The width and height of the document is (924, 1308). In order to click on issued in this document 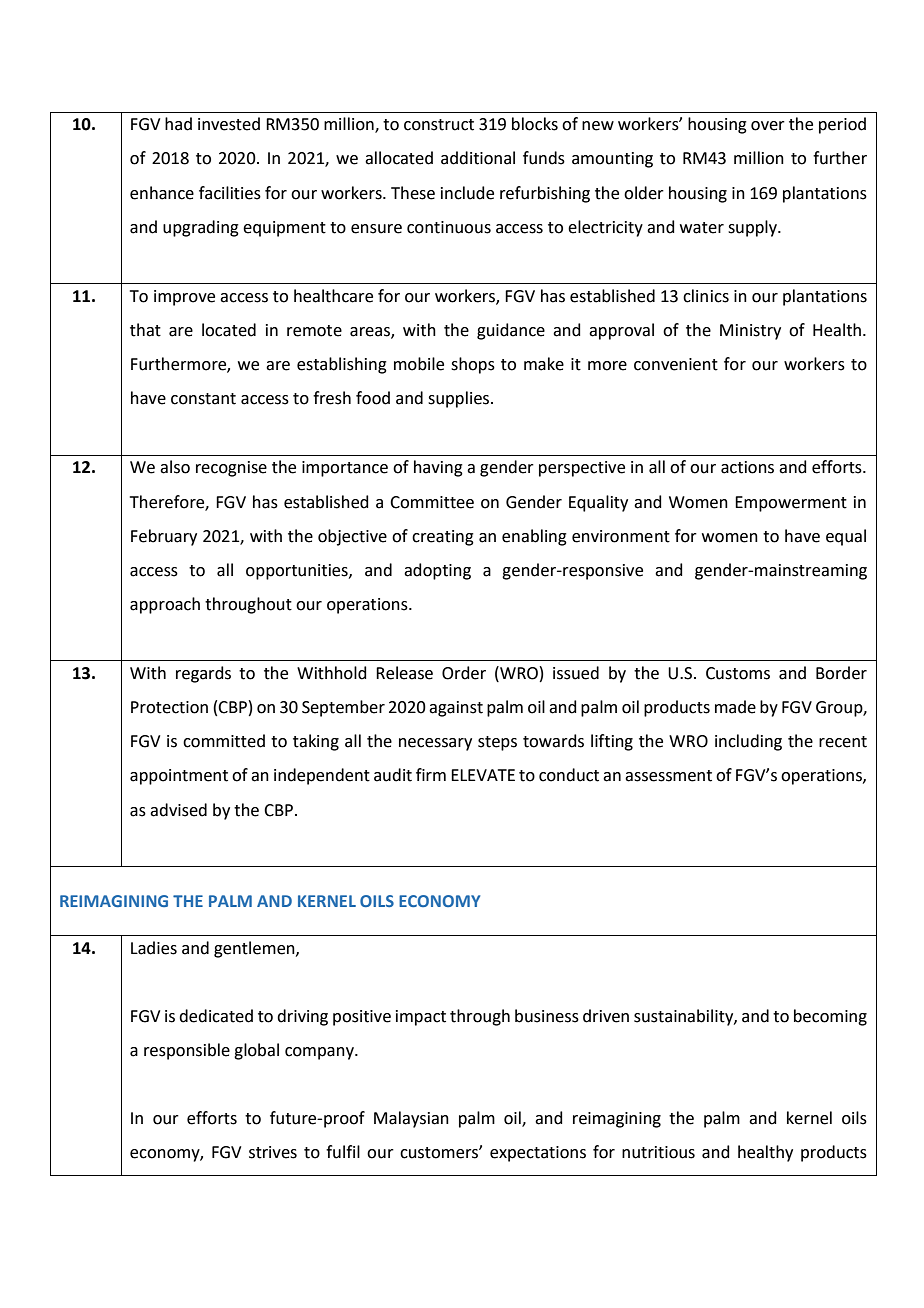, I will do `click(576, 673)`.
